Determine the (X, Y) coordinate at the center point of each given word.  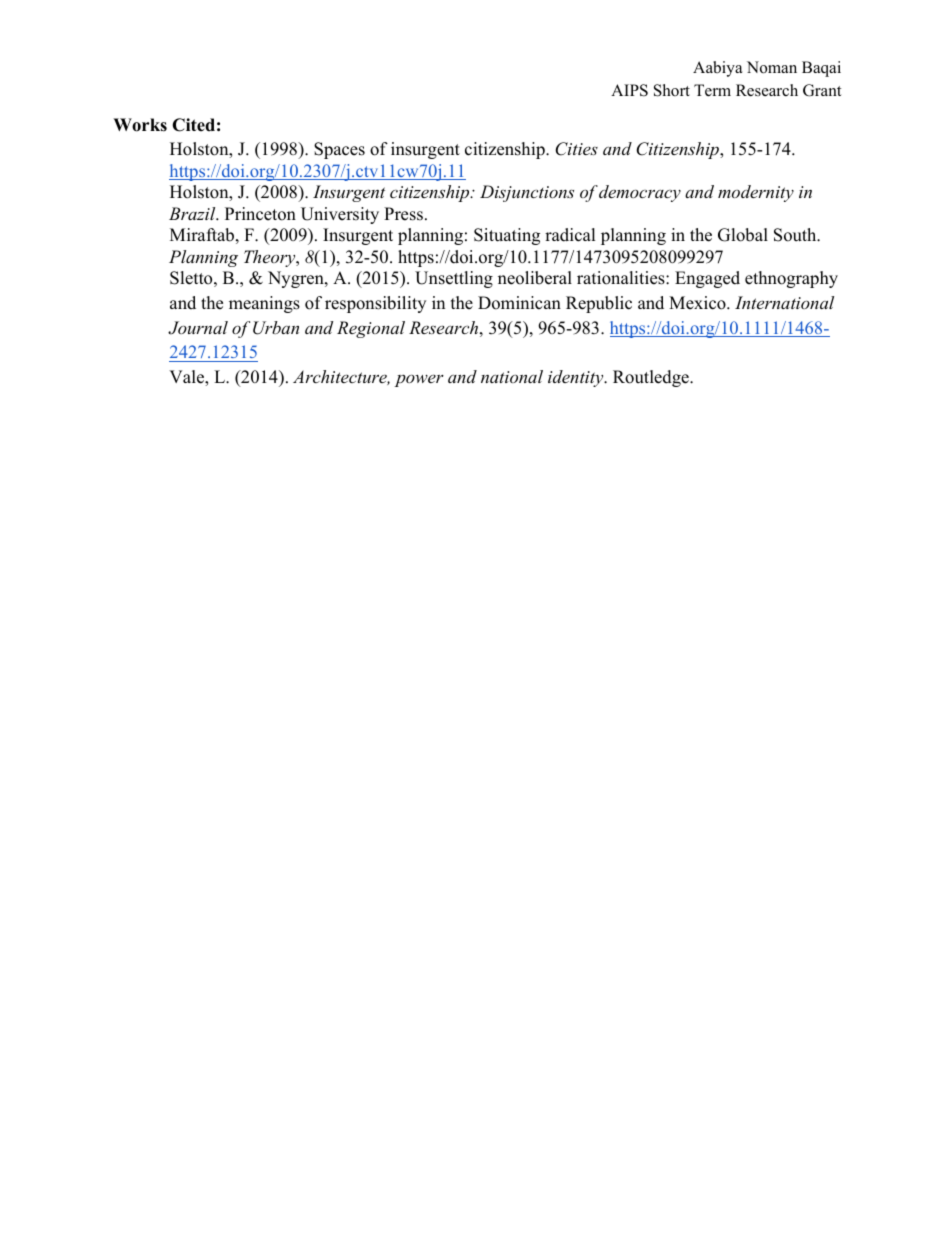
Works (140, 125)
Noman (772, 67)
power (419, 380)
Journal (198, 328)
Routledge (652, 378)
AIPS (629, 90)
